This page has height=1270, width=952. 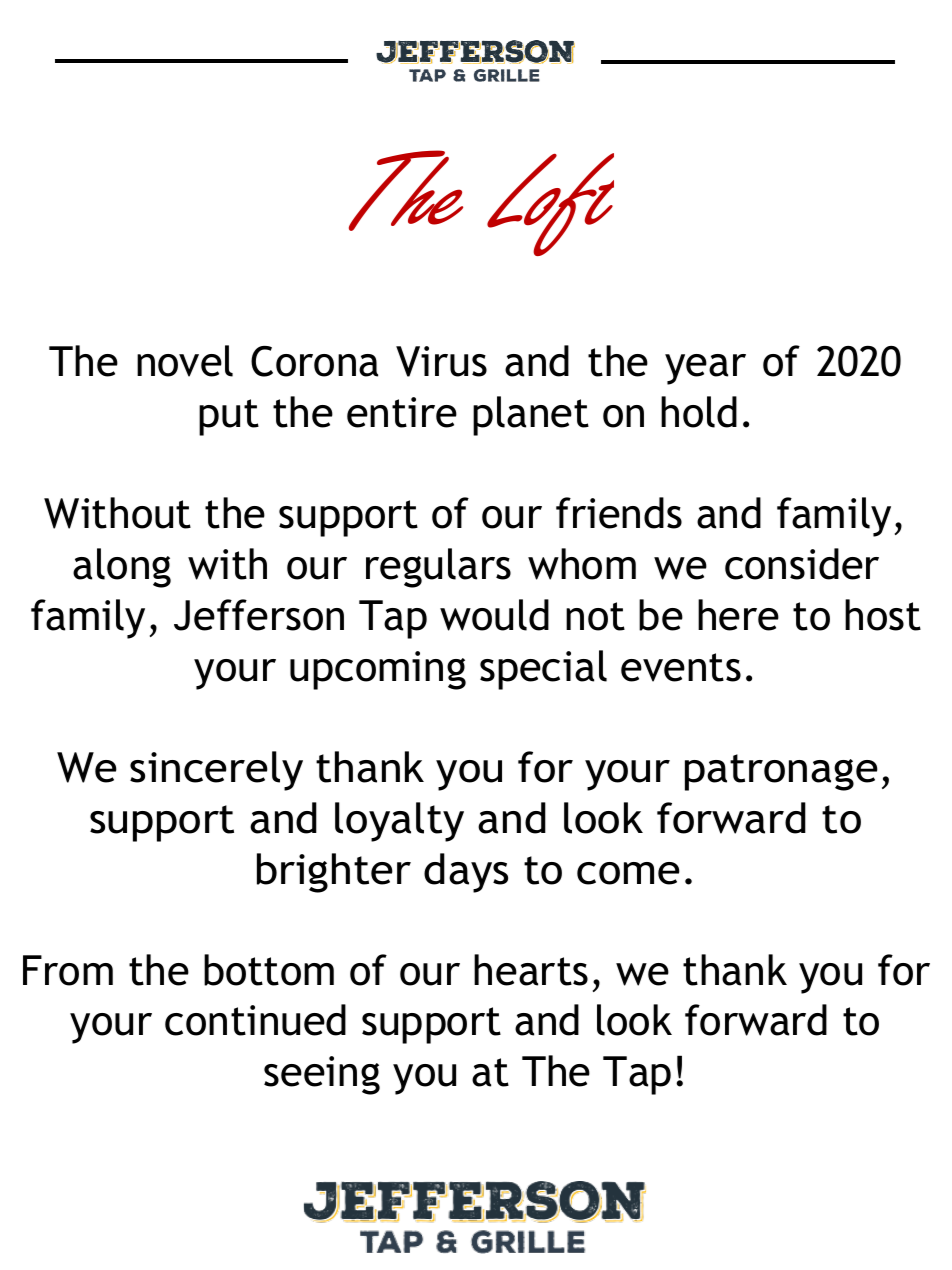 What do you see at coordinates (255, 1020) in the page?
I see `continued` at bounding box center [255, 1020].
